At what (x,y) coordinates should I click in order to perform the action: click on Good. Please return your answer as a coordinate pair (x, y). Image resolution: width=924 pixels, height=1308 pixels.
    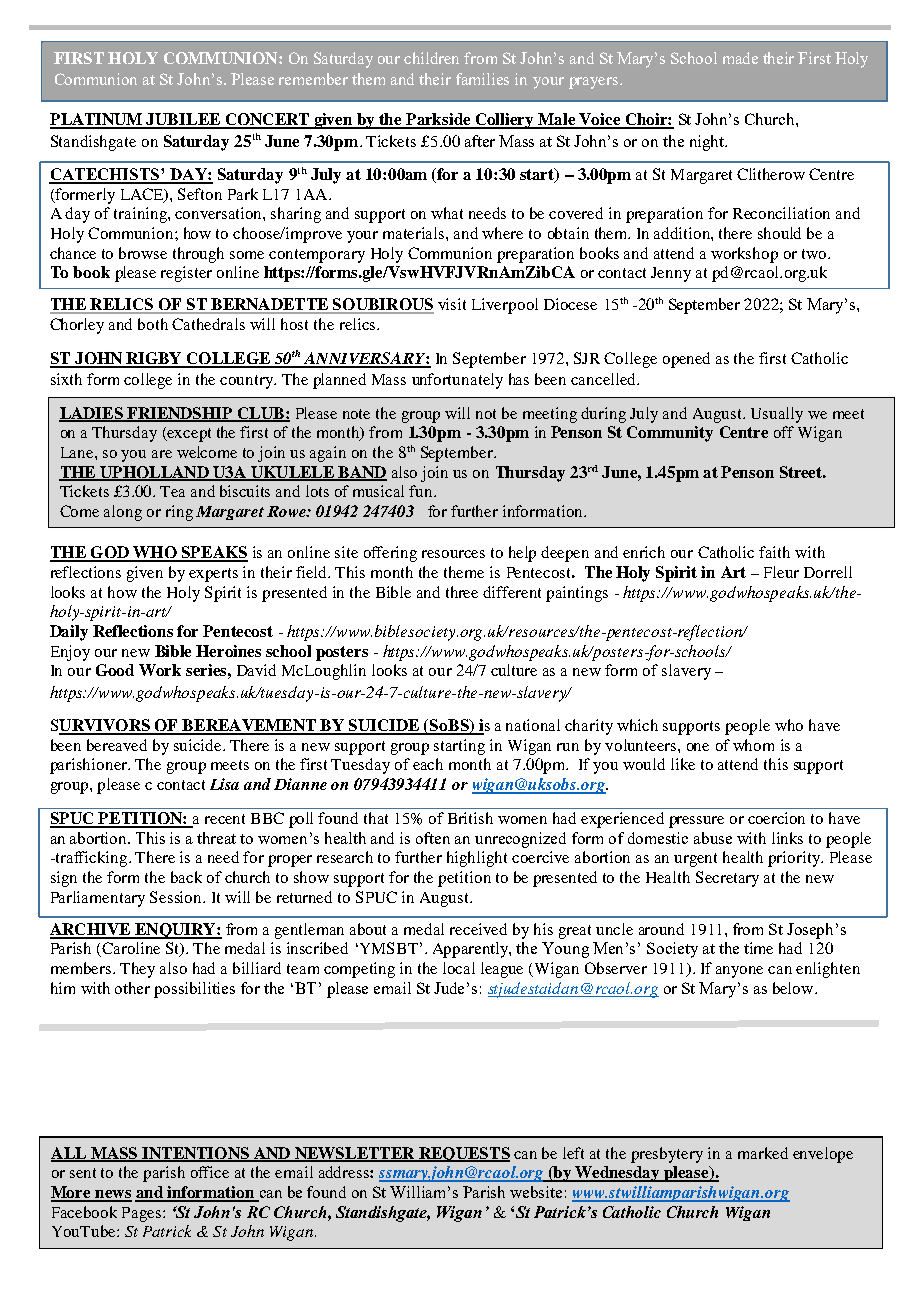
    Looking at the image, I should click on (115, 670).
